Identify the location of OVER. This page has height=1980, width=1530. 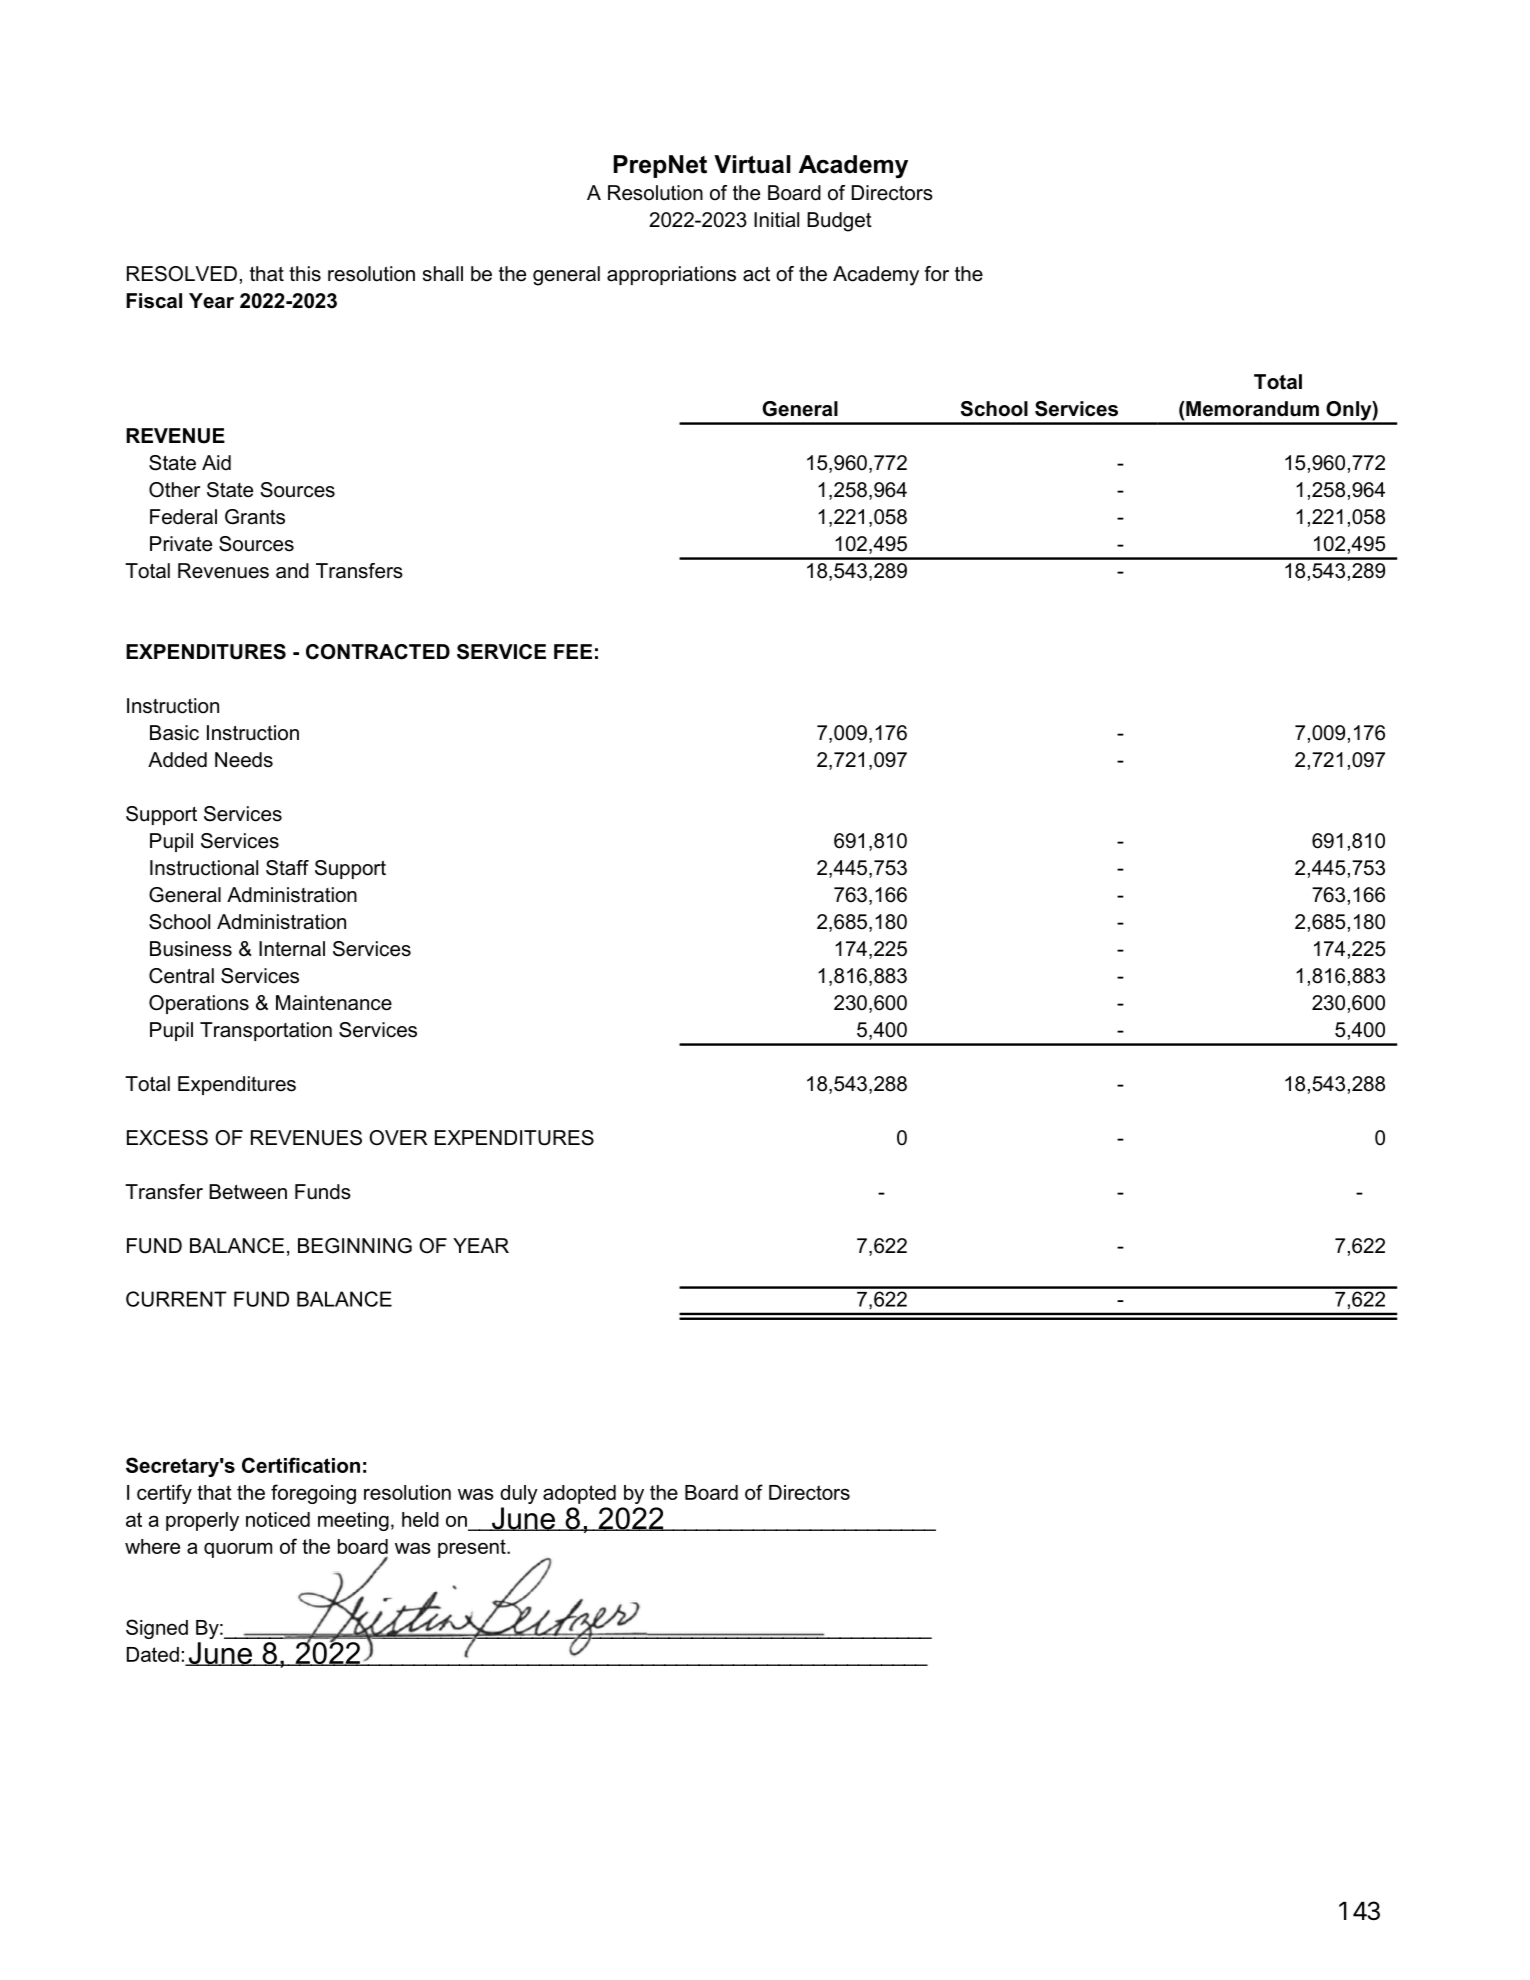
(398, 1138).
